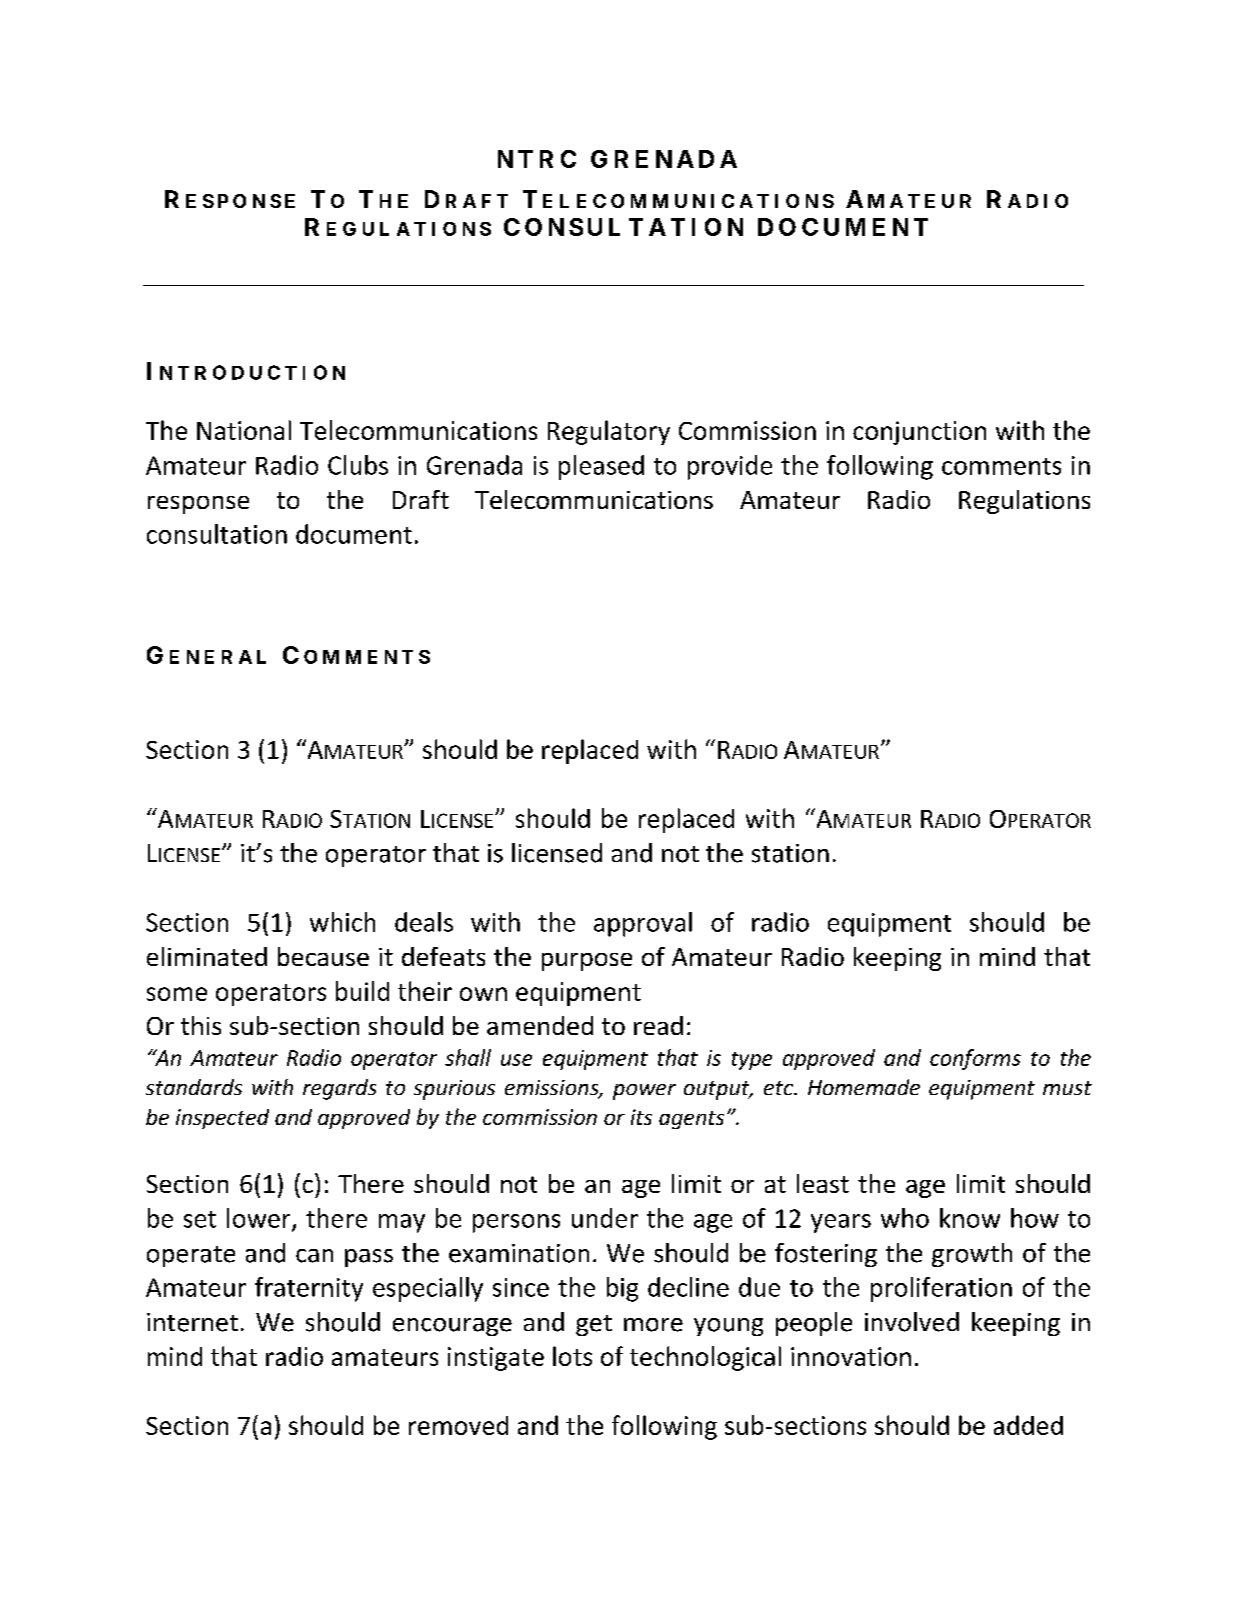 This screenshot has width=1237, height=1601. I want to click on approval, so click(643, 924).
